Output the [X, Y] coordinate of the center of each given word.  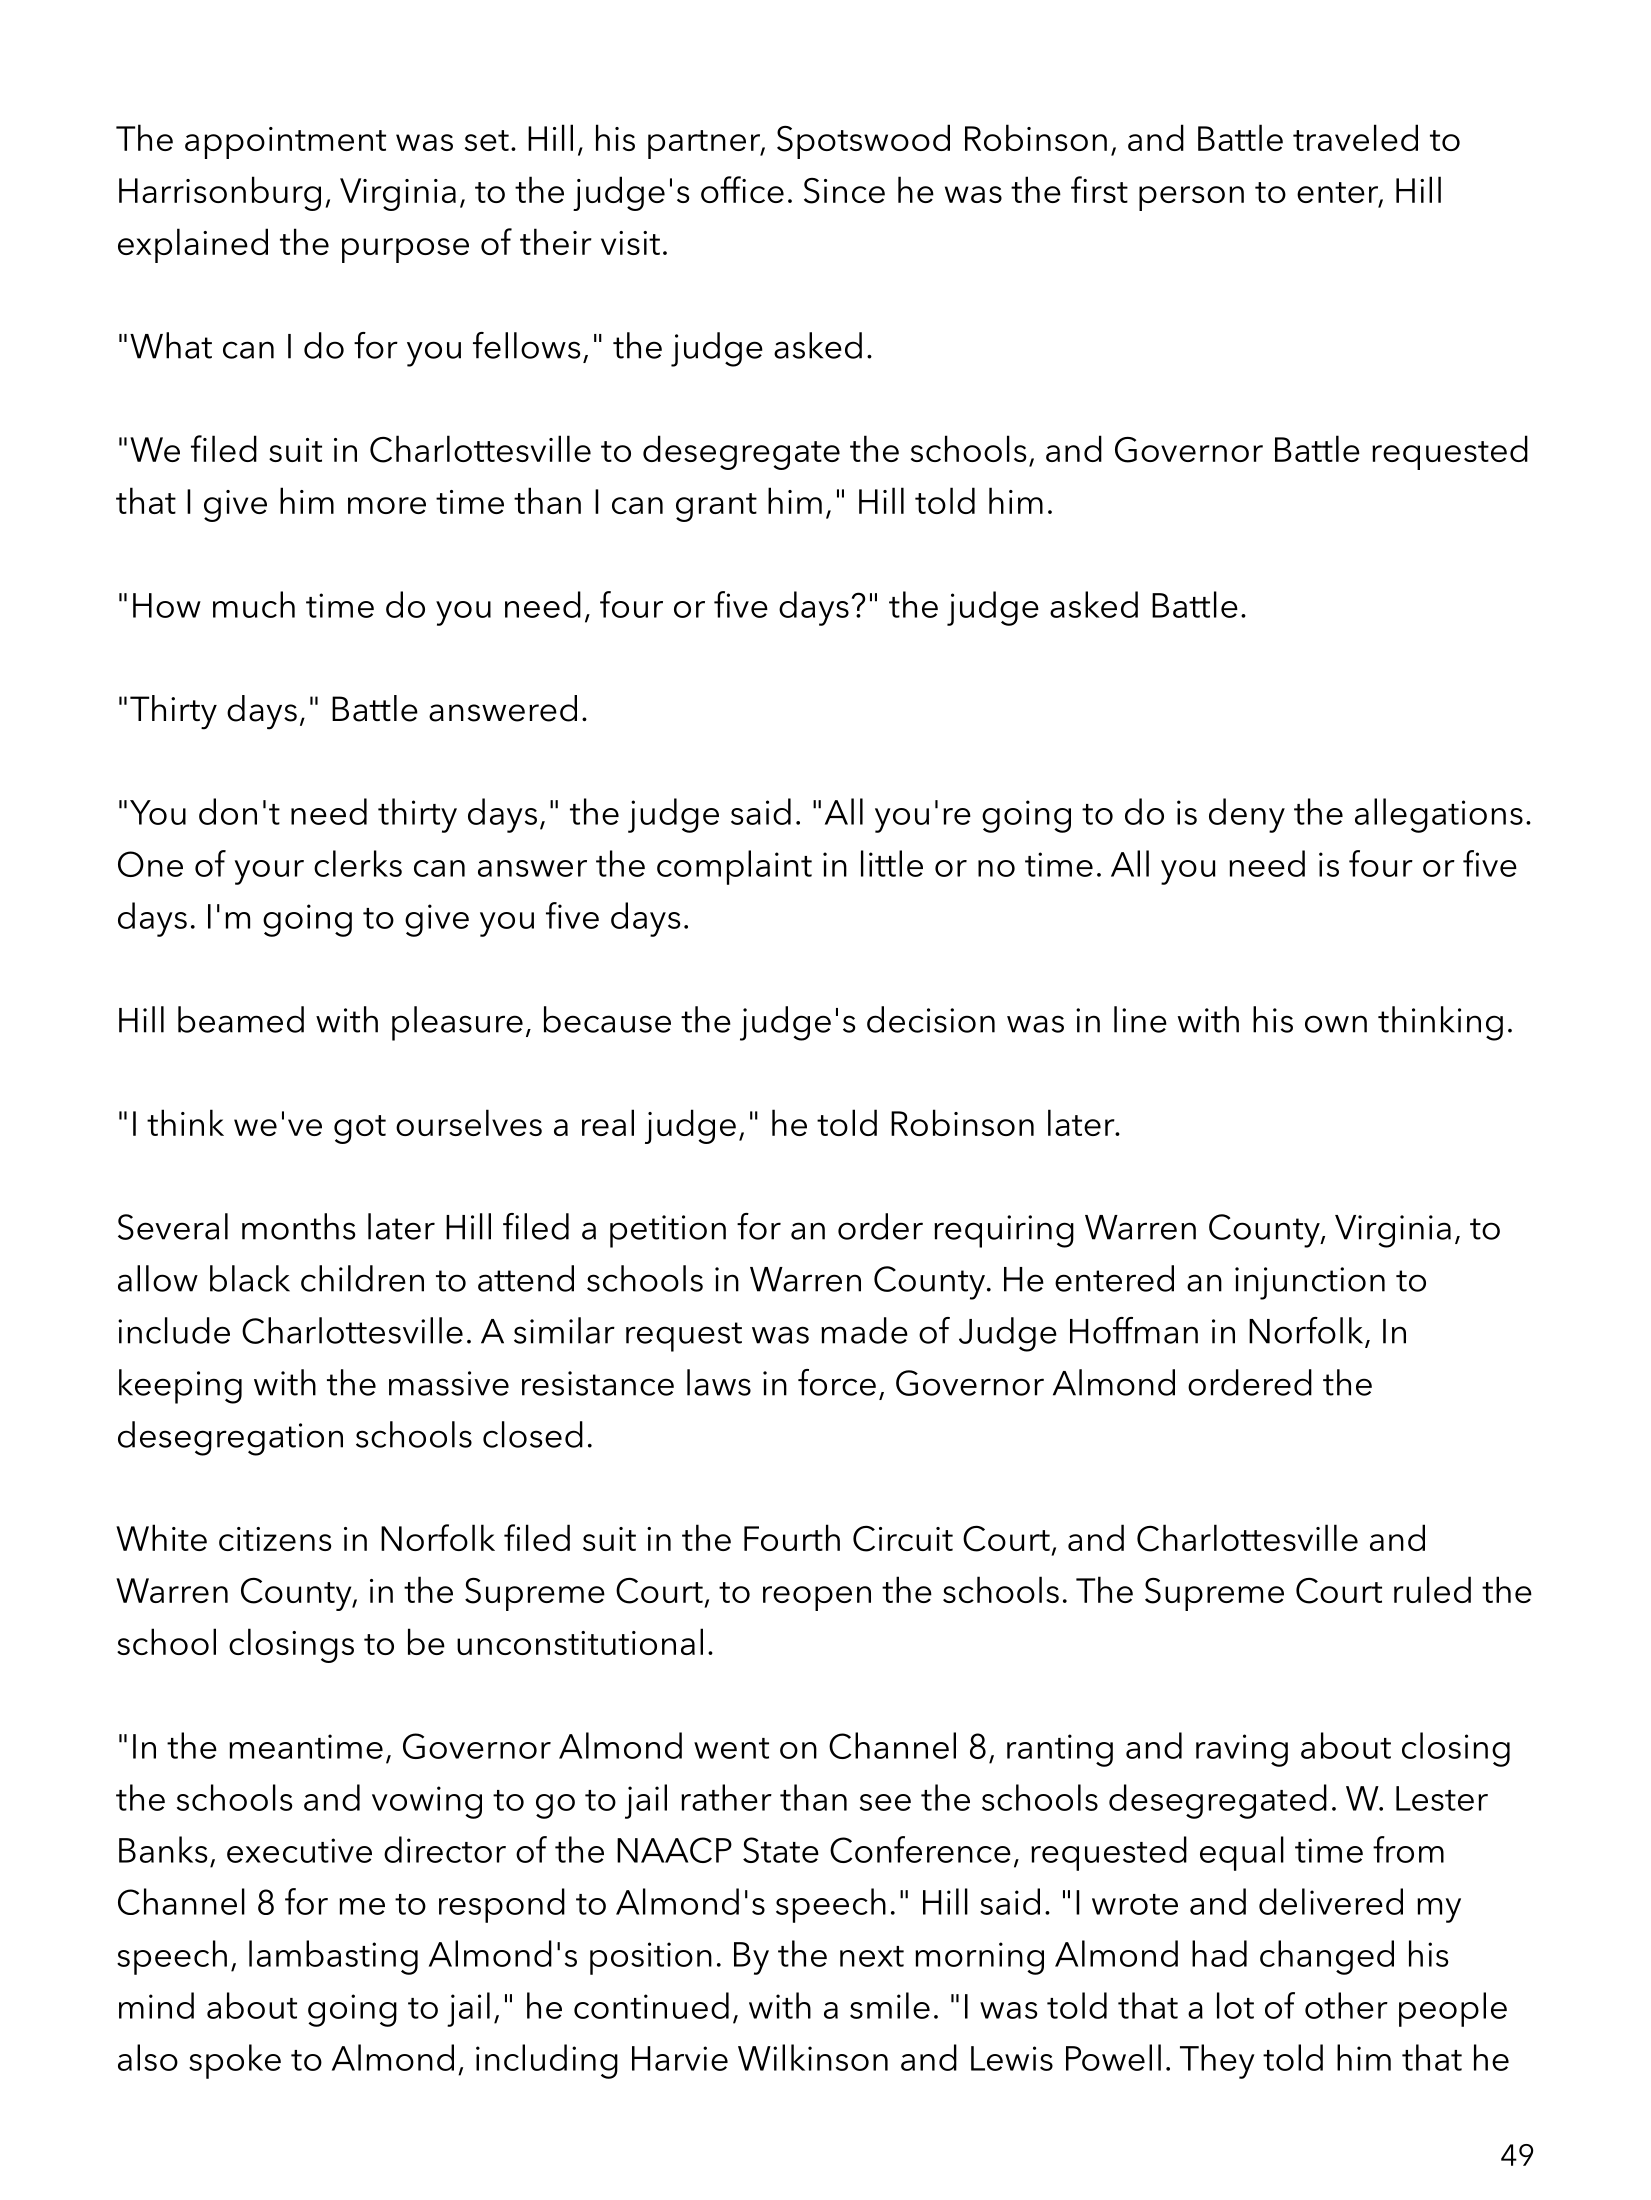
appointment [285, 143]
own [1336, 1024]
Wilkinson [813, 2057]
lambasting [333, 1957]
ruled [1432, 1589]
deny [1247, 815]
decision [931, 1019]
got [360, 1129]
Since [844, 191]
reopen [817, 1598]
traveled [1355, 137]
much [254, 604]
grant [716, 507]
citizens [275, 1539]
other [1346, 2005]
